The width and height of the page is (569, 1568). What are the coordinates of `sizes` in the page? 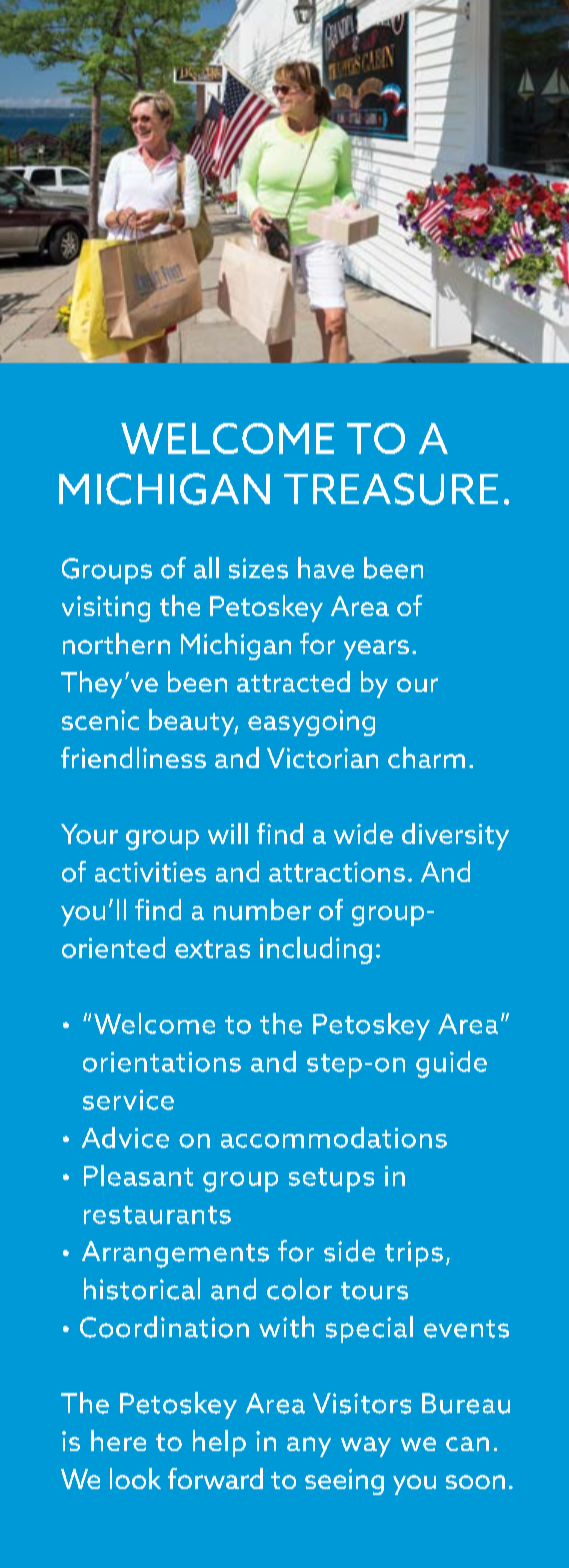 It's located at (258, 568).
